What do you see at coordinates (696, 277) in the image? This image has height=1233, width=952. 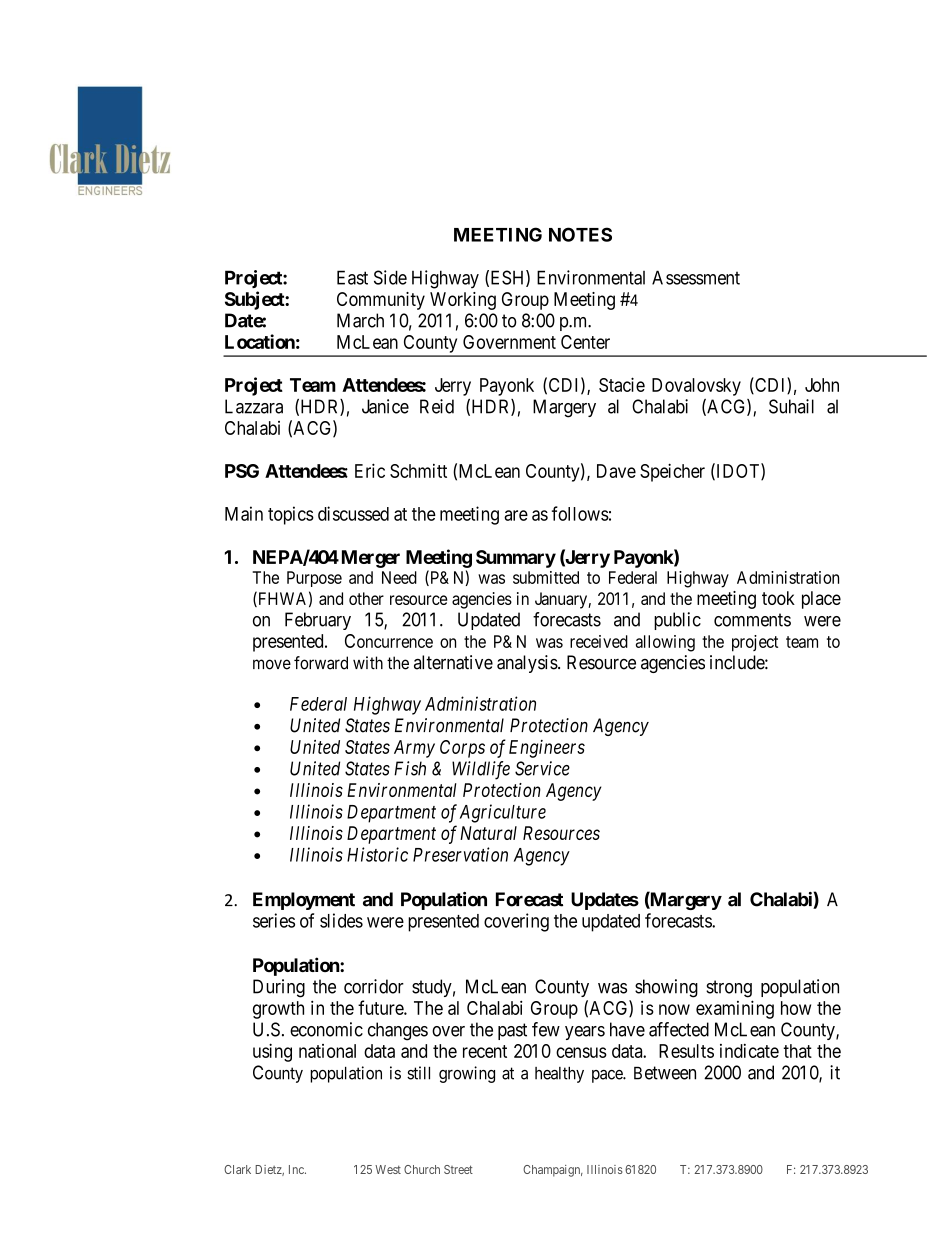 I see `Assessment` at bounding box center [696, 277].
